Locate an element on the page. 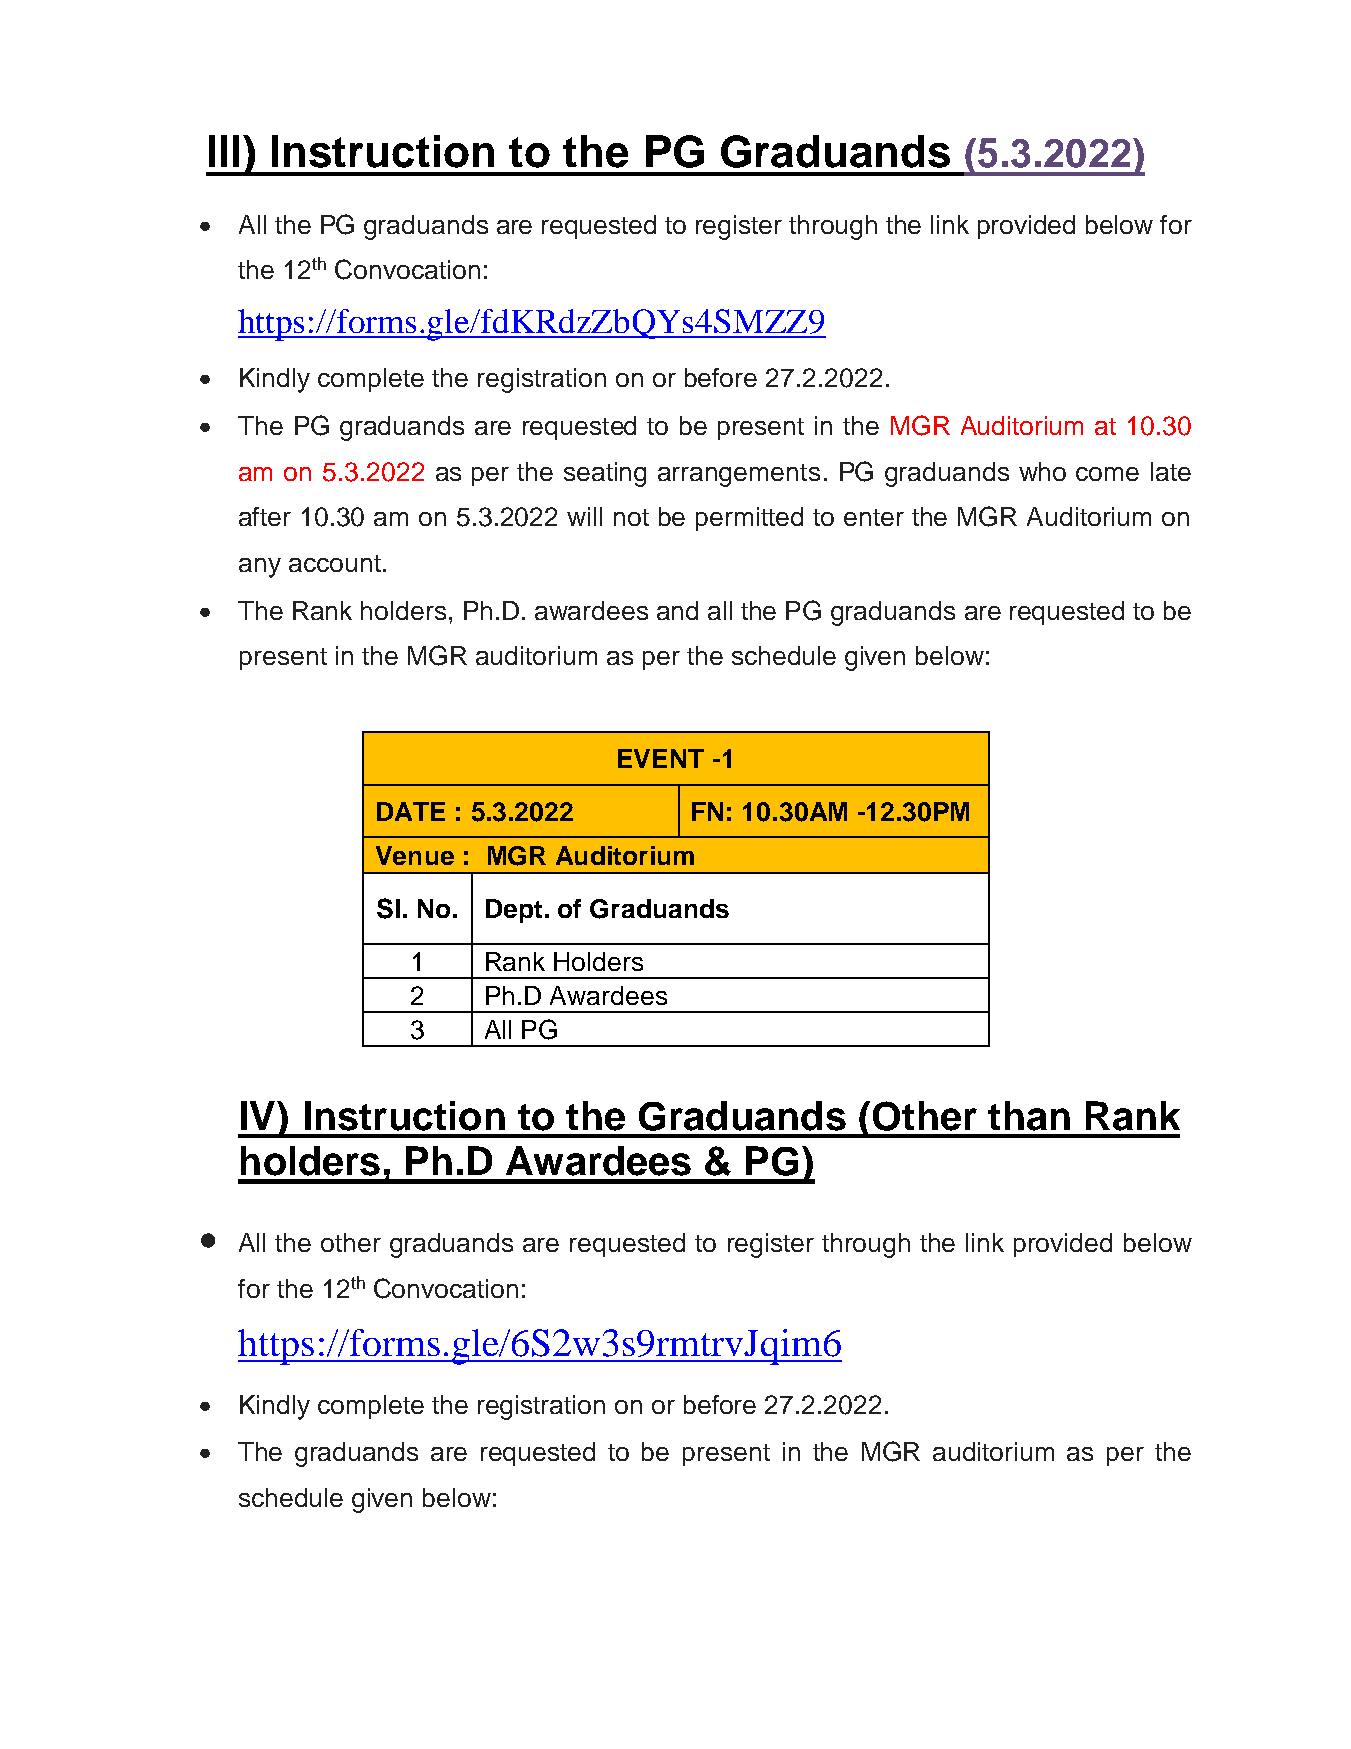 The width and height of the image is (1351, 1749). come is located at coordinates (1107, 474).
